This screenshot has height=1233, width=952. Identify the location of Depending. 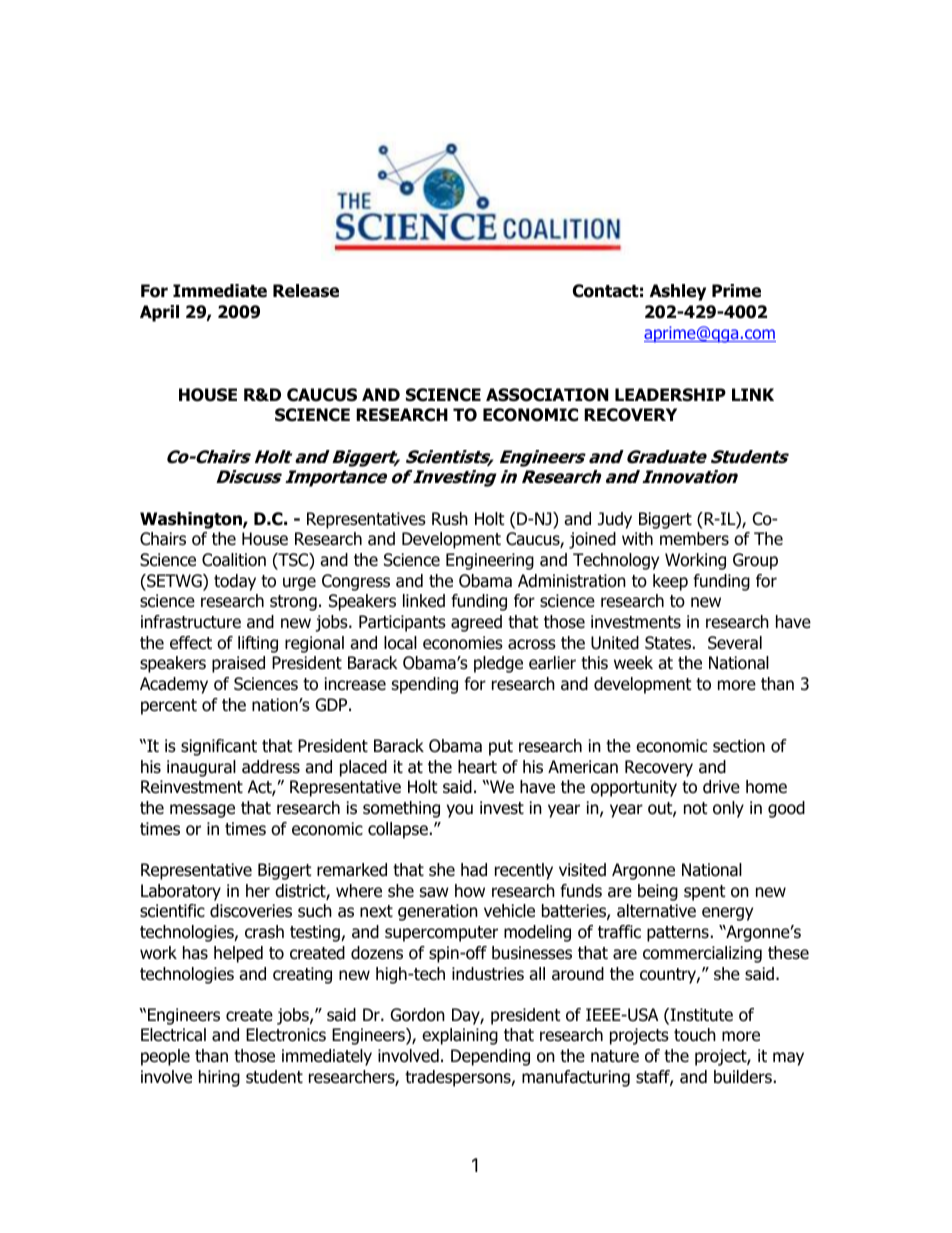
(490, 1057).
